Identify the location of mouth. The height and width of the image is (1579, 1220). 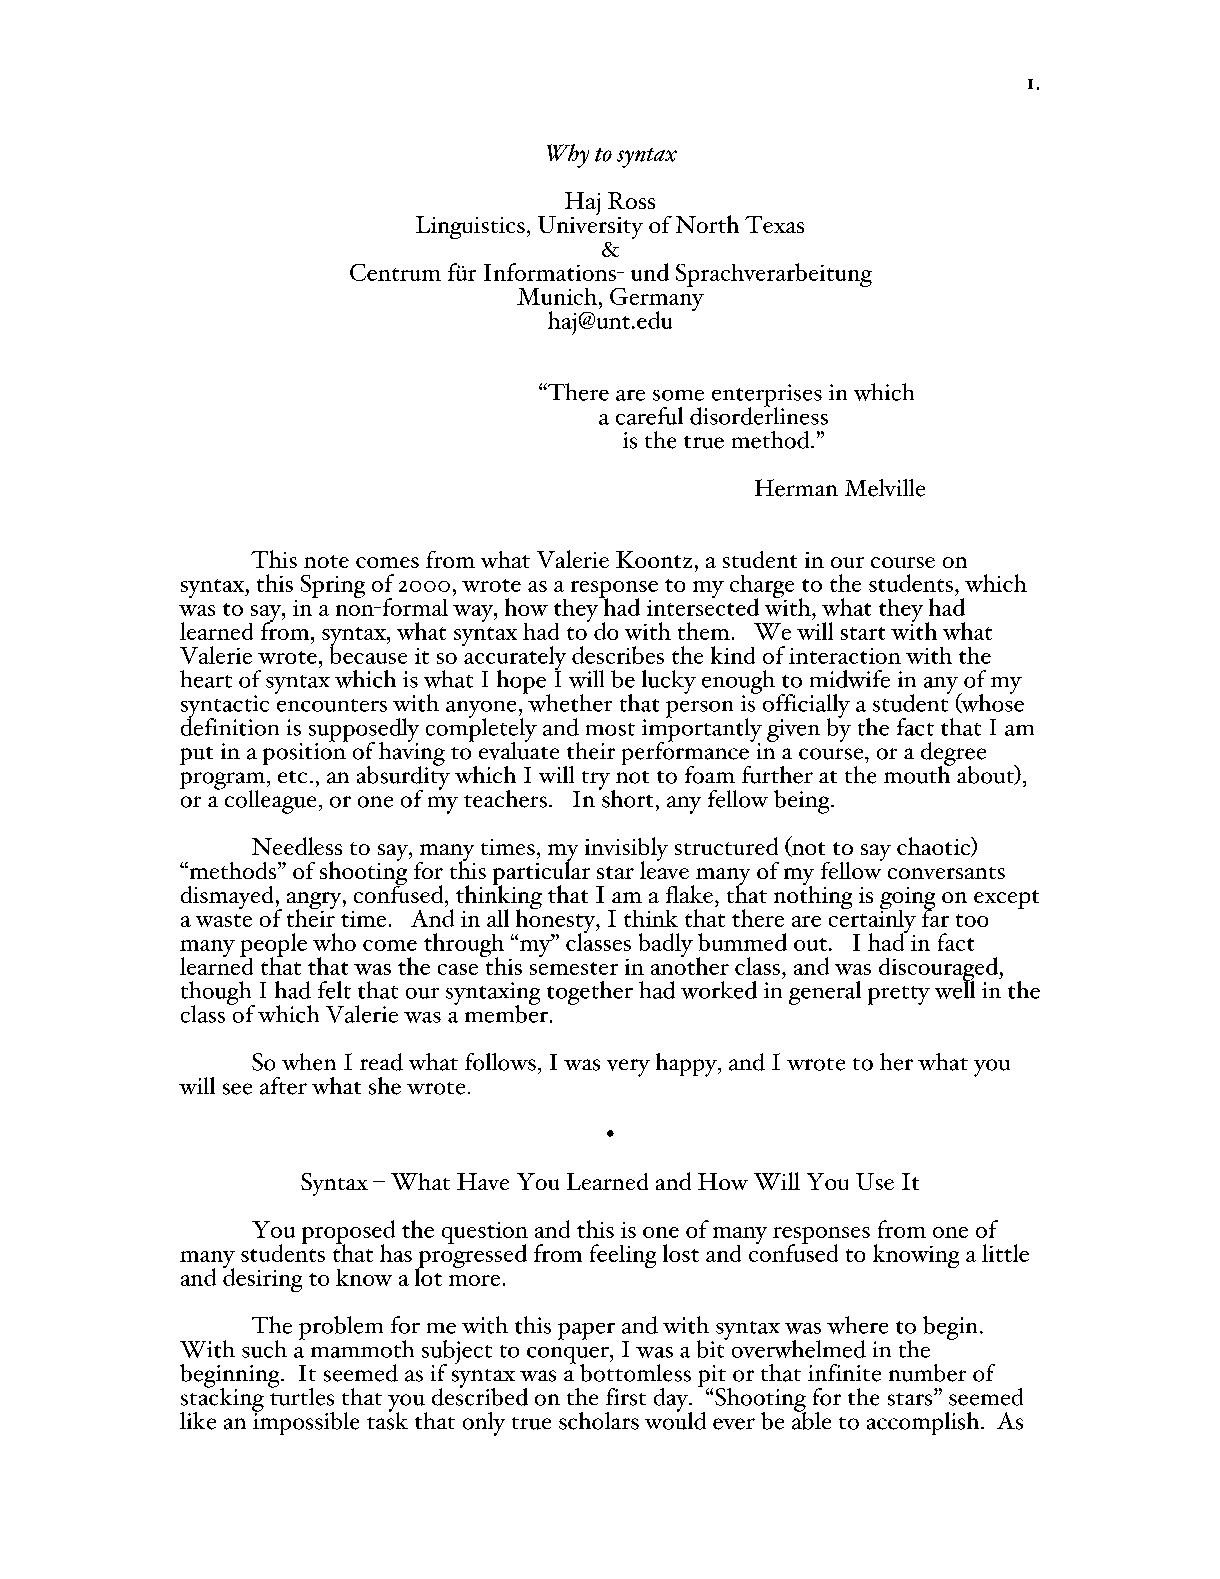
(918, 773).
